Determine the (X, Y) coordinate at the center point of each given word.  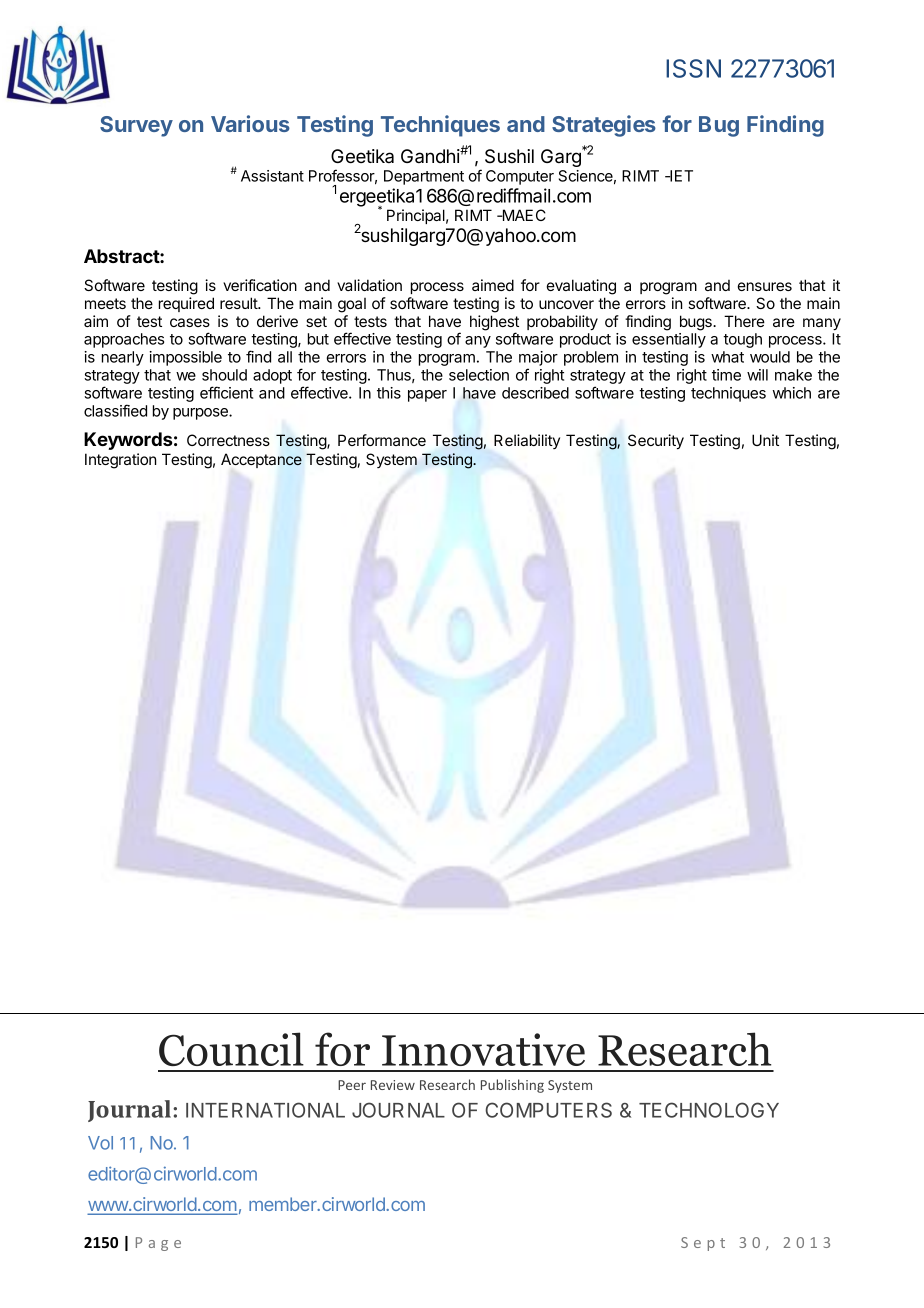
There (744, 321)
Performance (382, 440)
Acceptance (261, 460)
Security (656, 442)
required (186, 304)
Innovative (483, 1049)
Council (231, 1049)
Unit (765, 440)
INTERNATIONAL (265, 1110)
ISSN (693, 68)
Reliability (527, 441)
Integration (120, 461)
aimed (493, 285)
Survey (136, 126)
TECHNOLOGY (709, 1110)
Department (424, 177)
